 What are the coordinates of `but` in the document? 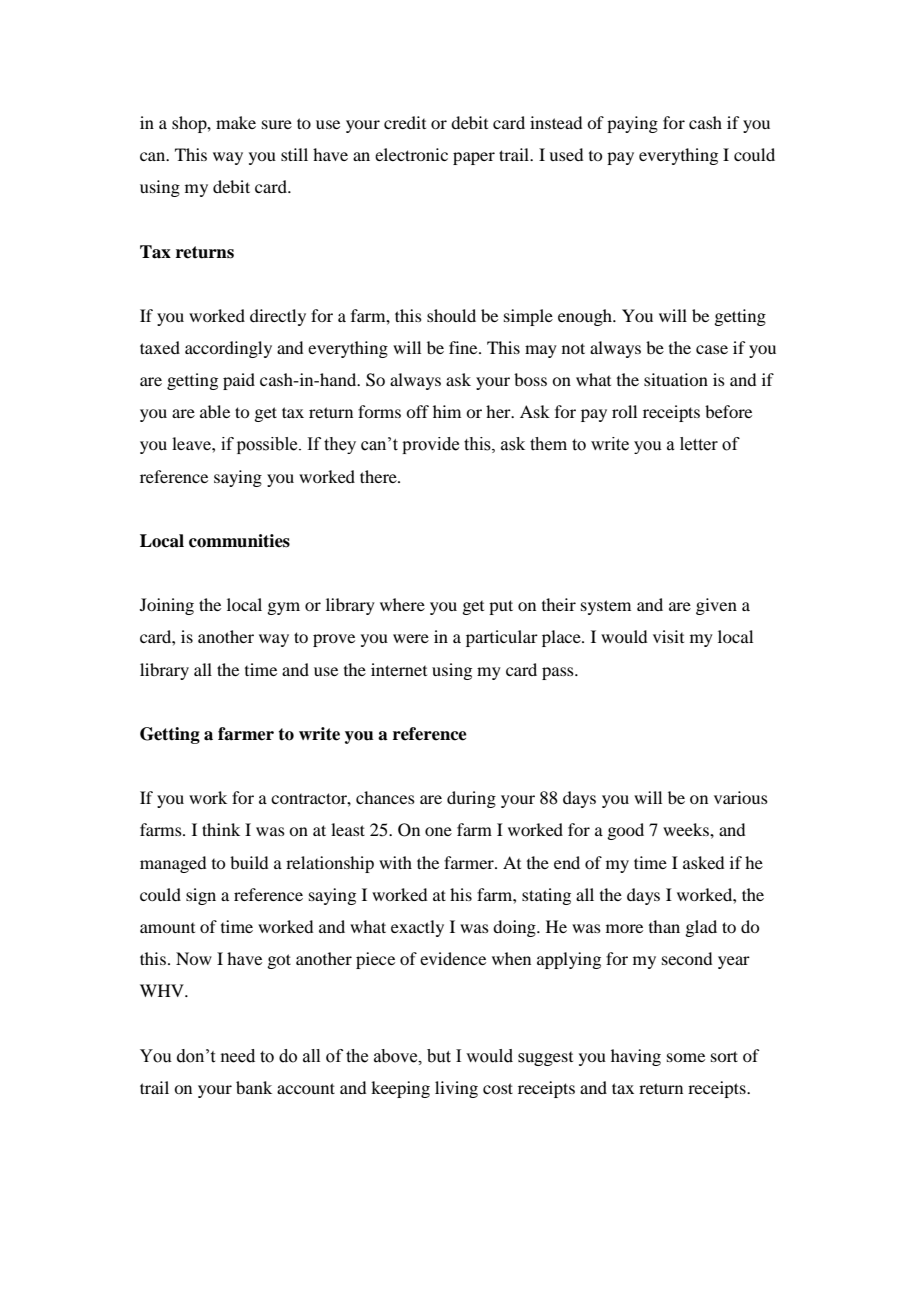 It's located at (439, 1056).
